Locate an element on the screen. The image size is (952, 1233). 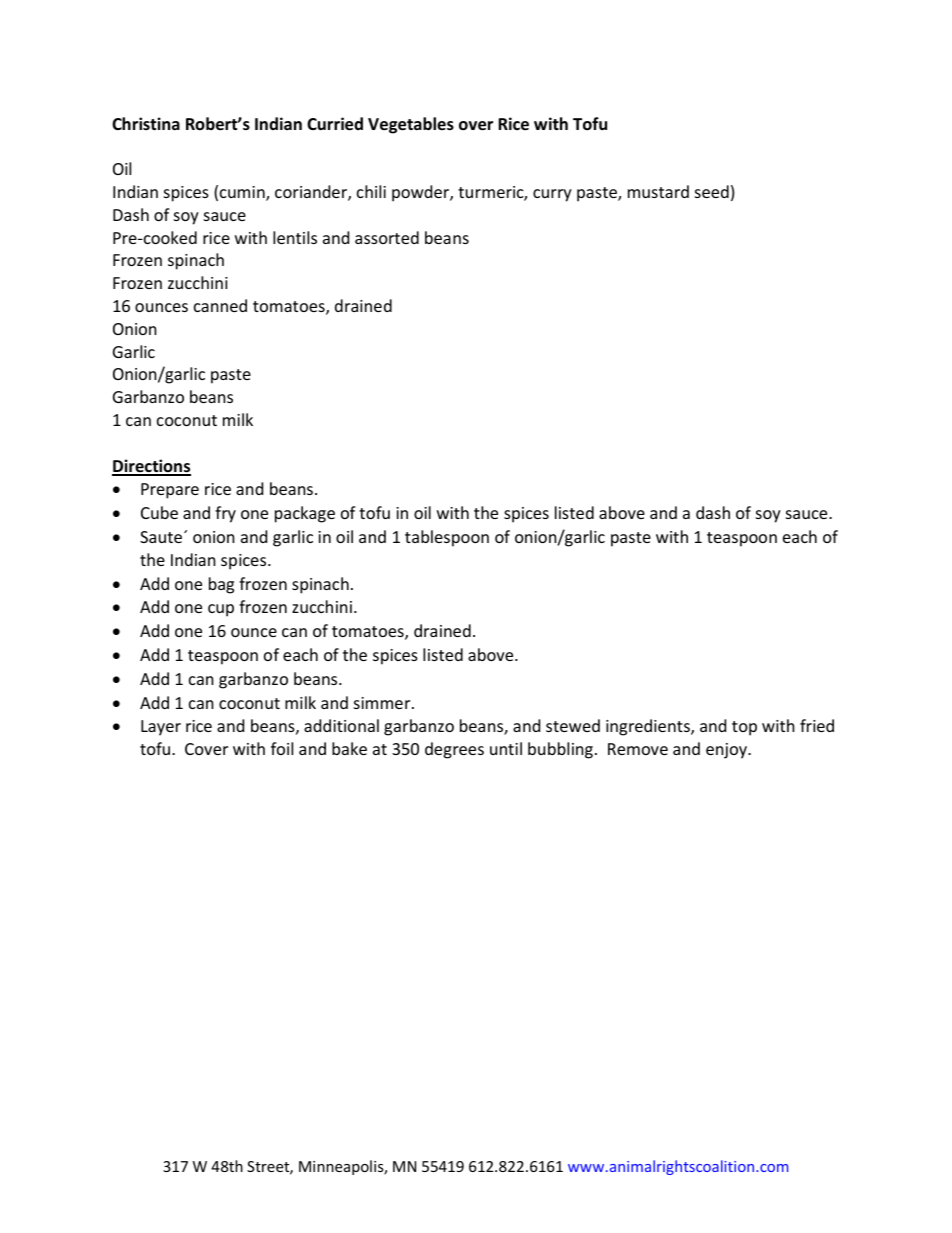
Directions is located at coordinates (151, 467).
